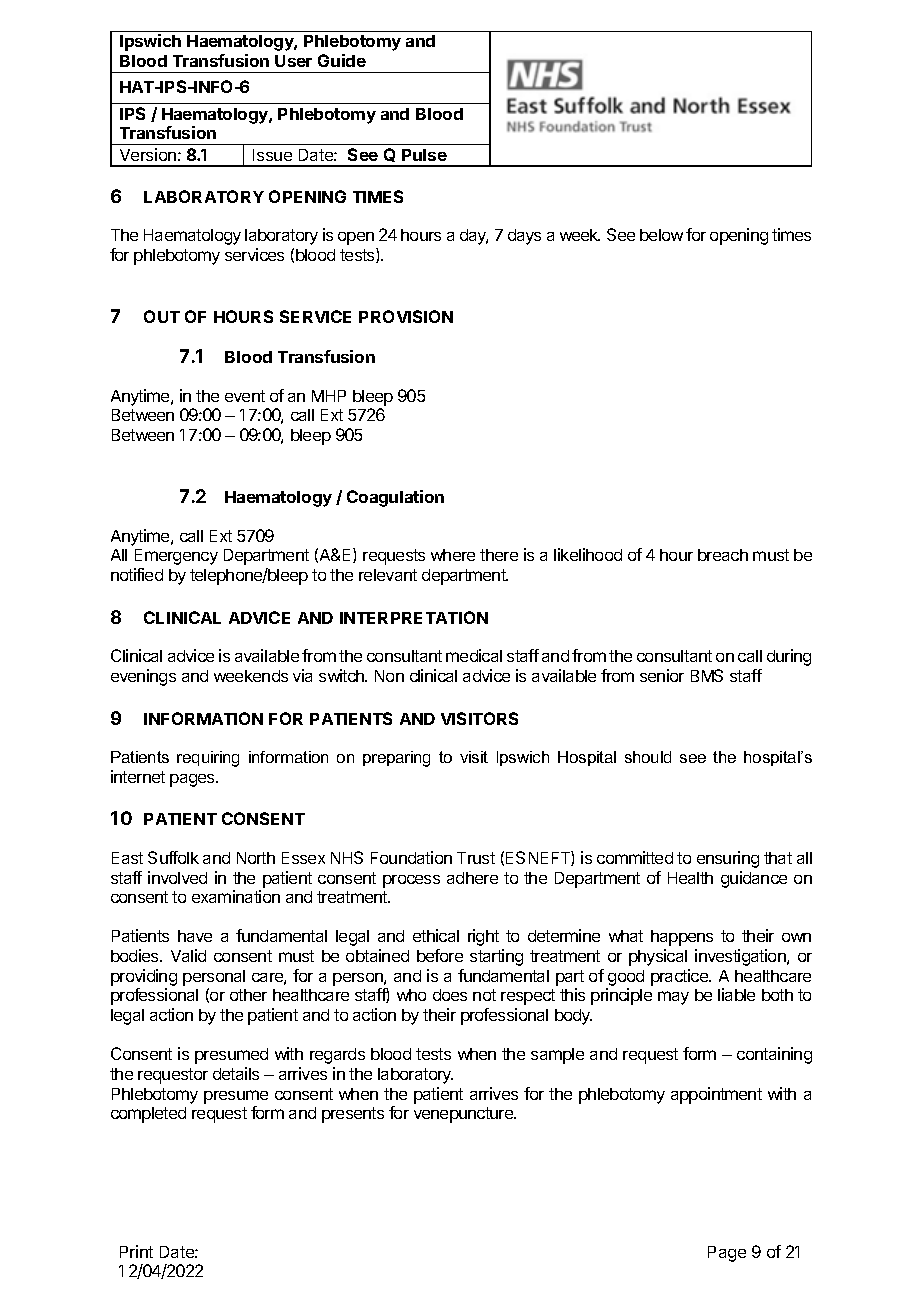 This page has width=924, height=1308. What do you see at coordinates (707, 675) in the page?
I see `BMS` at bounding box center [707, 675].
